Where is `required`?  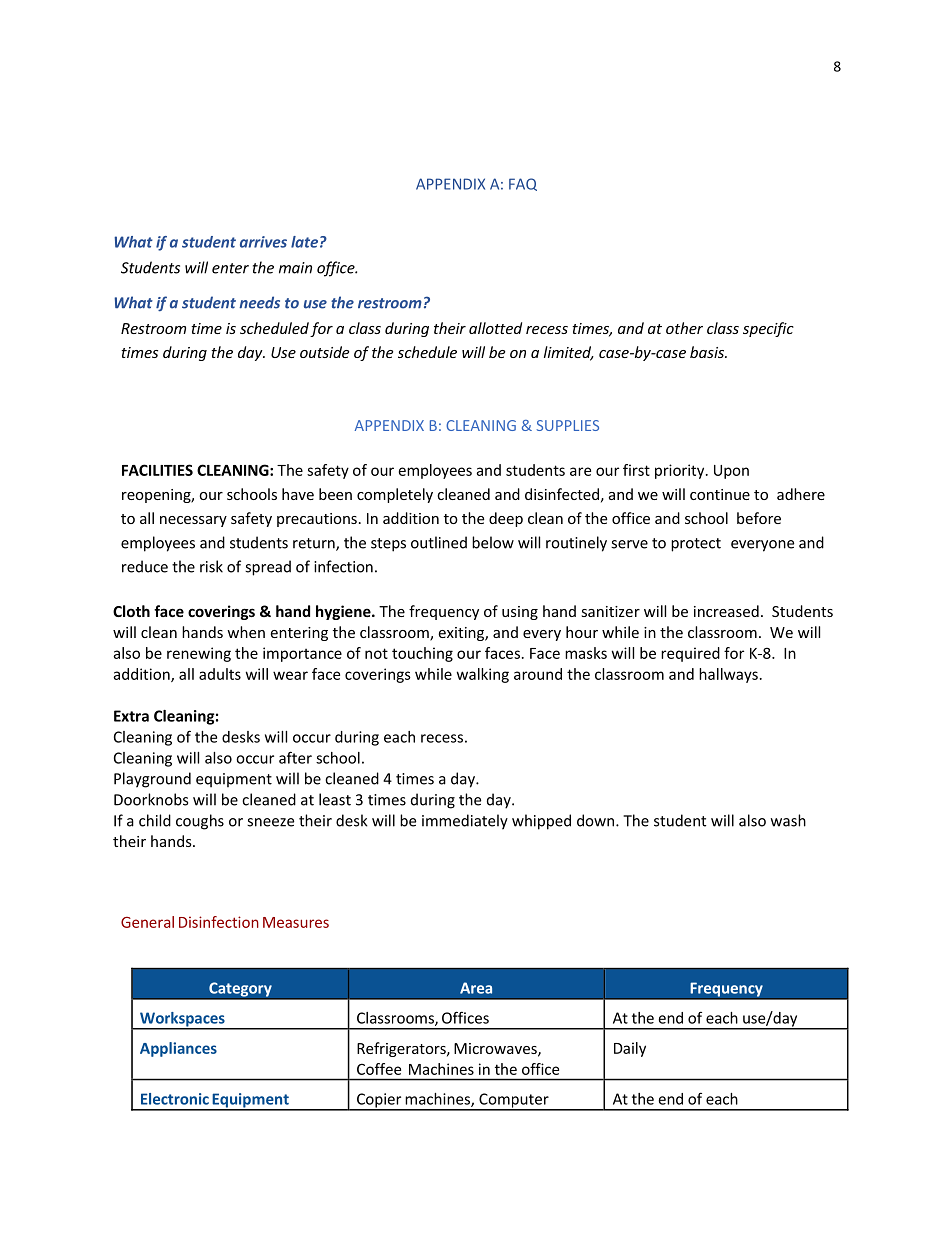 required is located at coordinates (690, 654).
